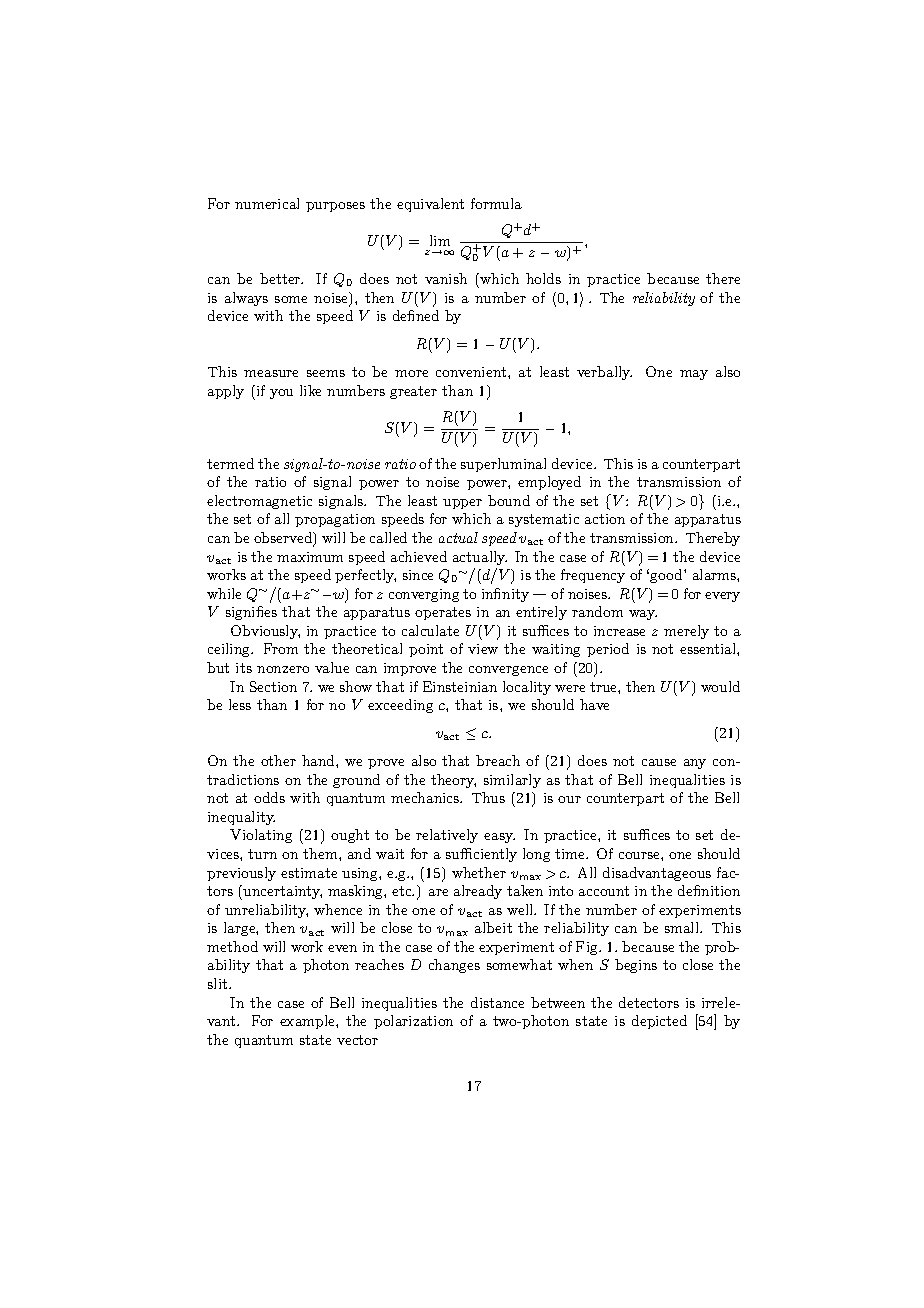 Image resolution: width=924 pixels, height=1308 pixels. What do you see at coordinates (259, 502) in the screenshot?
I see `electromagnetic` at bounding box center [259, 502].
